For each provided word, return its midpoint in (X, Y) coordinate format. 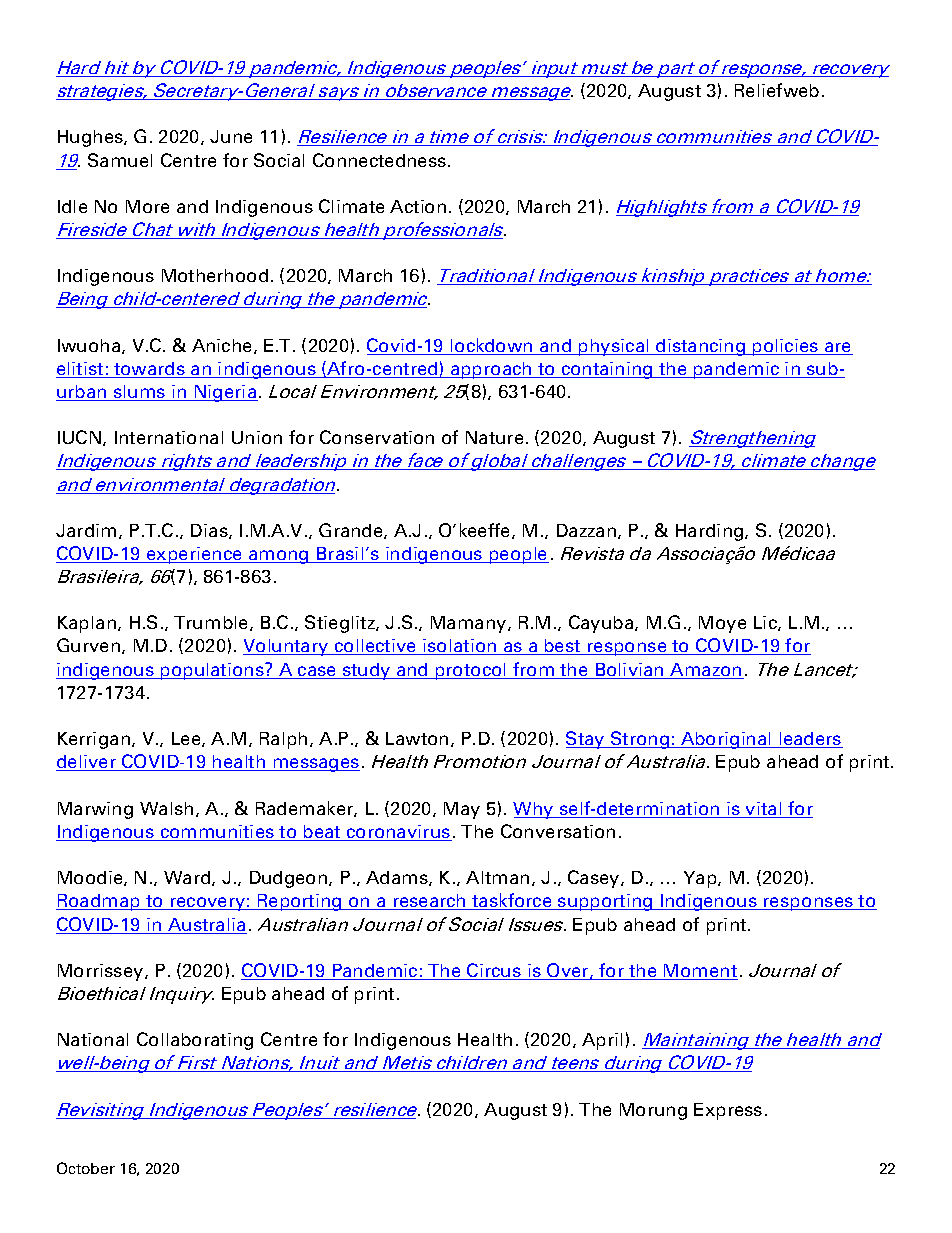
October (86, 1168)
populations (212, 671)
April (602, 1041)
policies (786, 347)
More (147, 206)
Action (418, 206)
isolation (460, 647)
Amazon (706, 671)
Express (728, 1111)
